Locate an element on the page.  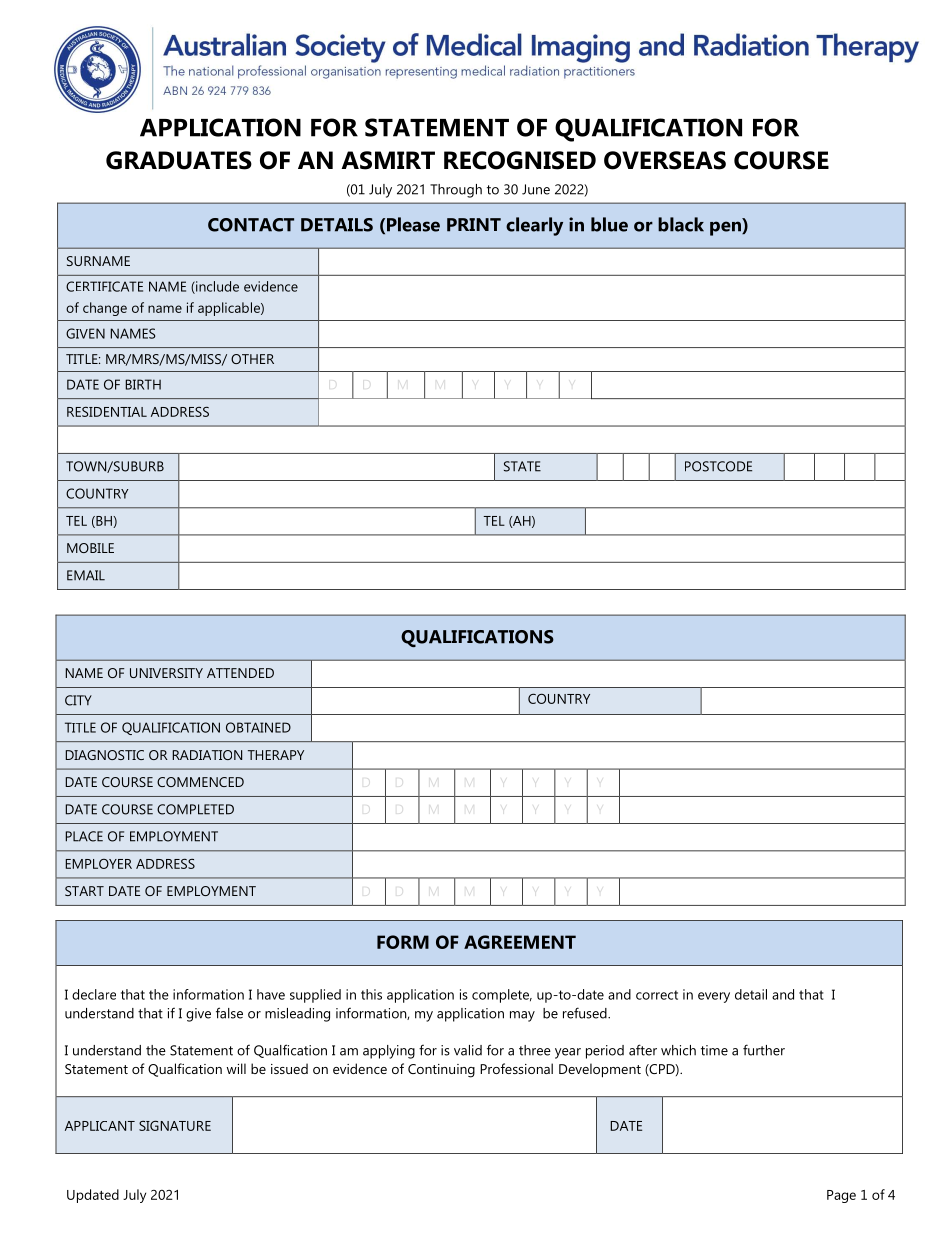
SIGNATURE is located at coordinates (175, 1126).
